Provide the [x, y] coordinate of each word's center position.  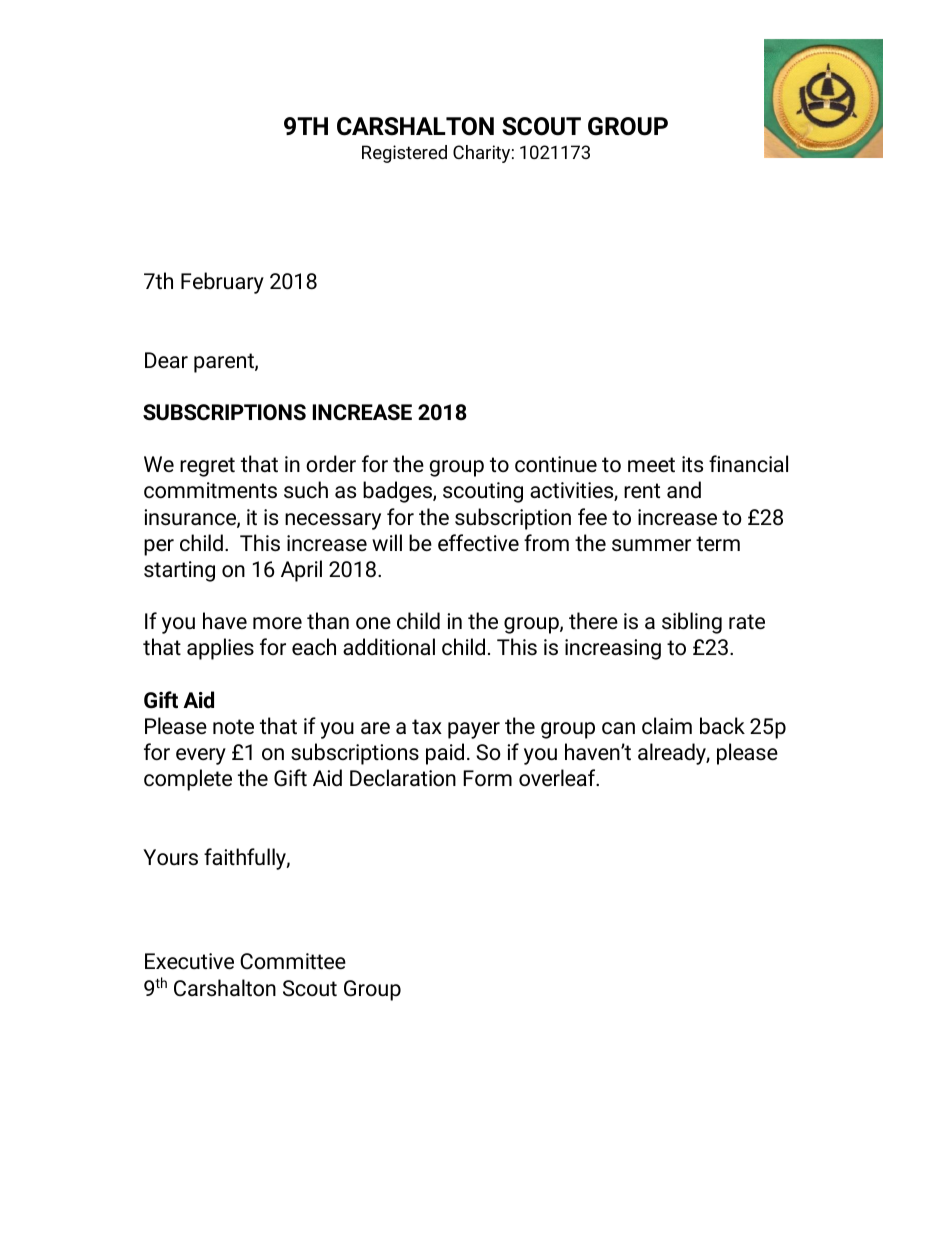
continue [556, 464]
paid [445, 754]
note [233, 727]
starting [179, 571]
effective [478, 543]
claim [667, 726]
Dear [166, 360]
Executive [189, 961]
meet [651, 465]
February [222, 283]
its [692, 464]
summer [651, 545]
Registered [404, 154]
